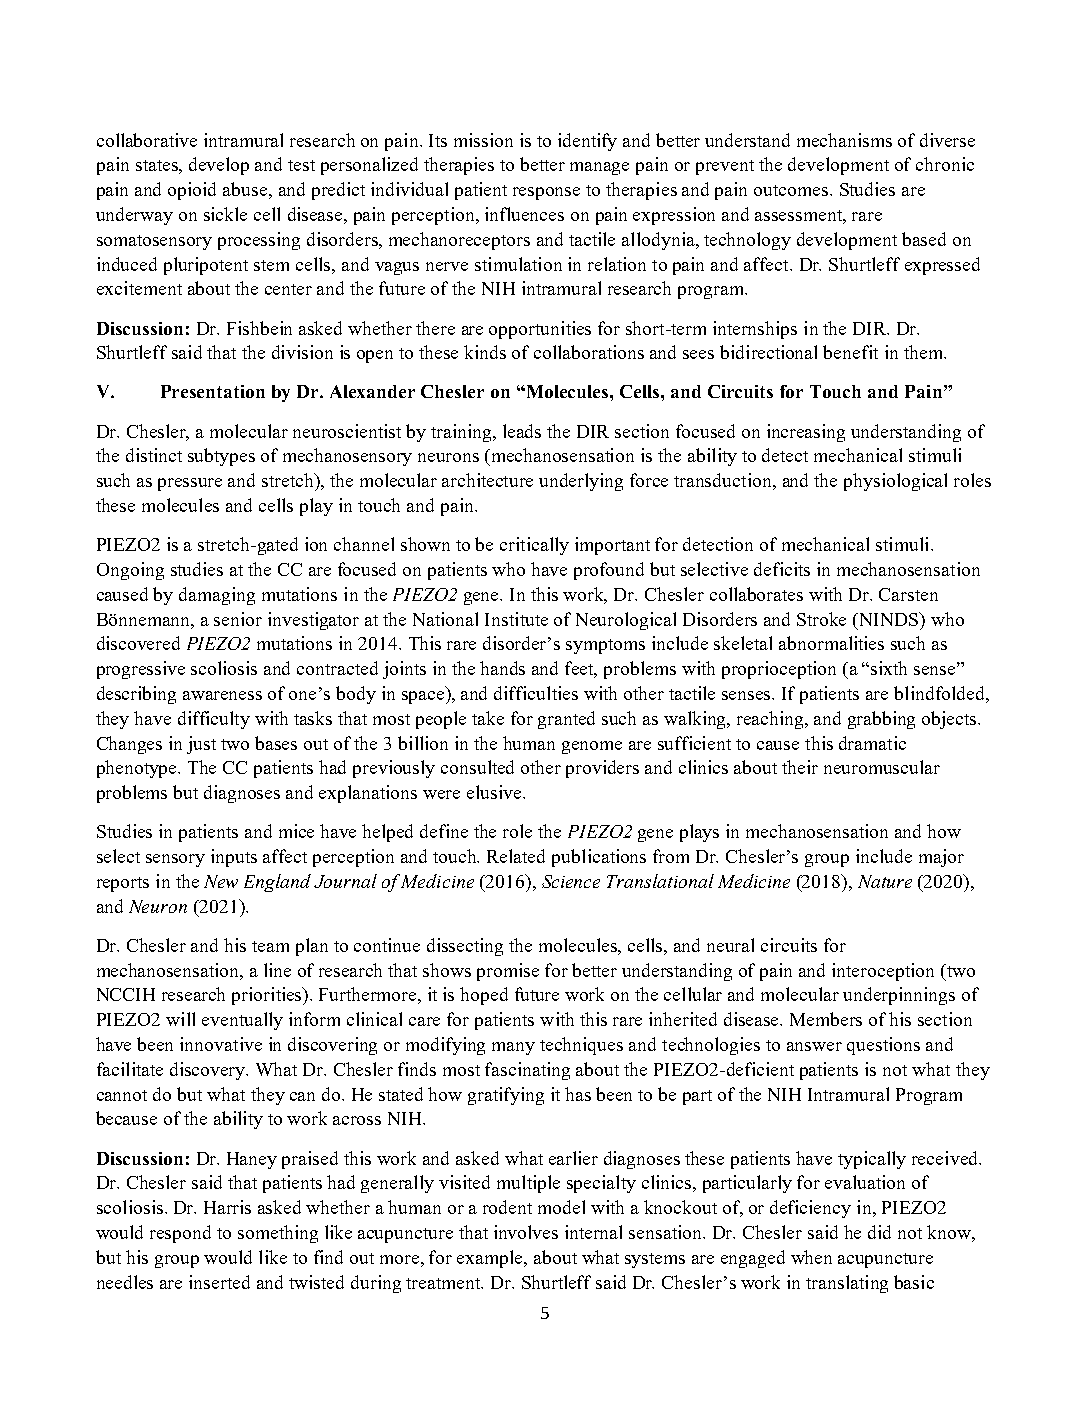  What do you see at coordinates (881, 720) in the page?
I see `grabbing` at bounding box center [881, 720].
